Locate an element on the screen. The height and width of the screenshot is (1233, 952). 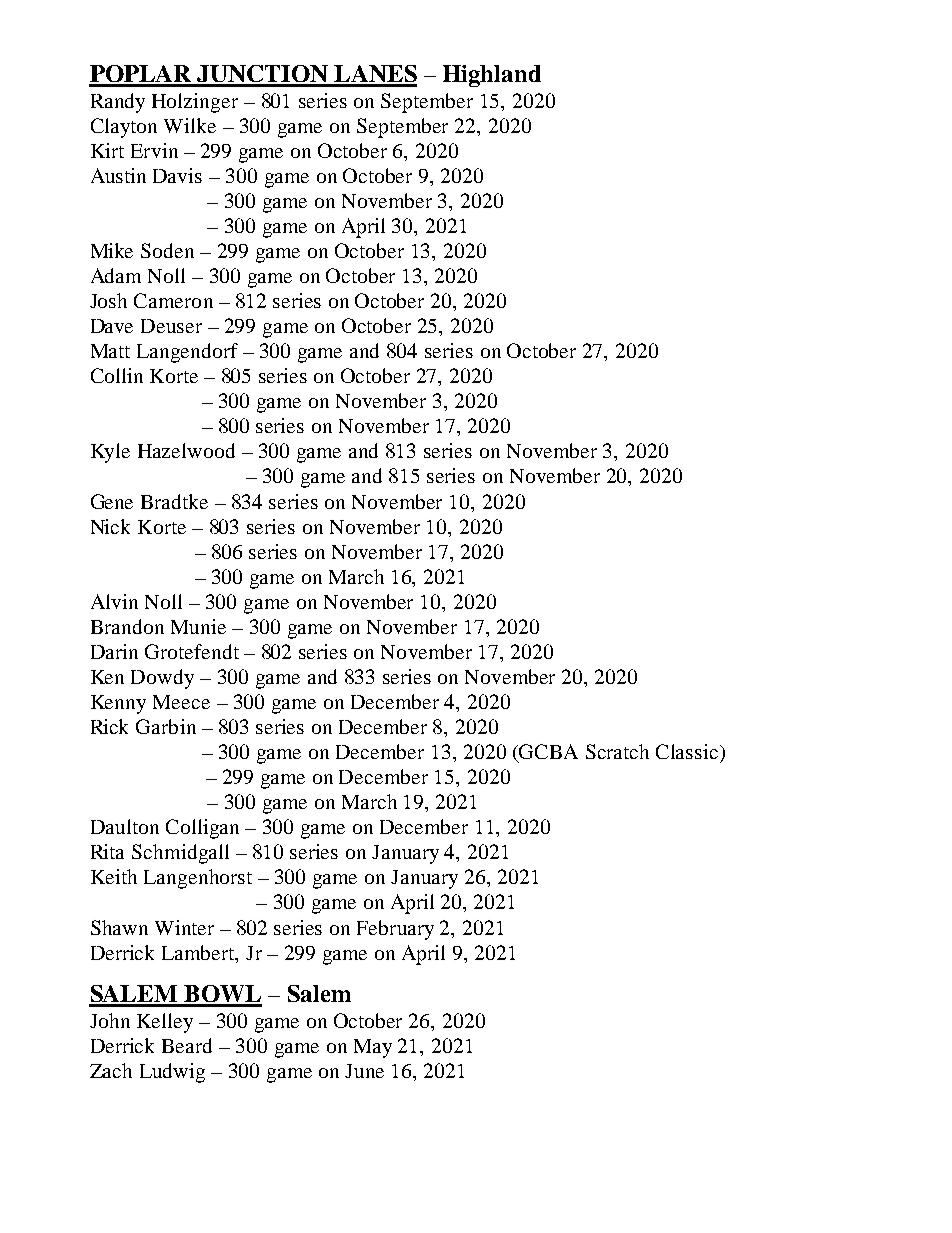
Hazelwood is located at coordinates (186, 450).
